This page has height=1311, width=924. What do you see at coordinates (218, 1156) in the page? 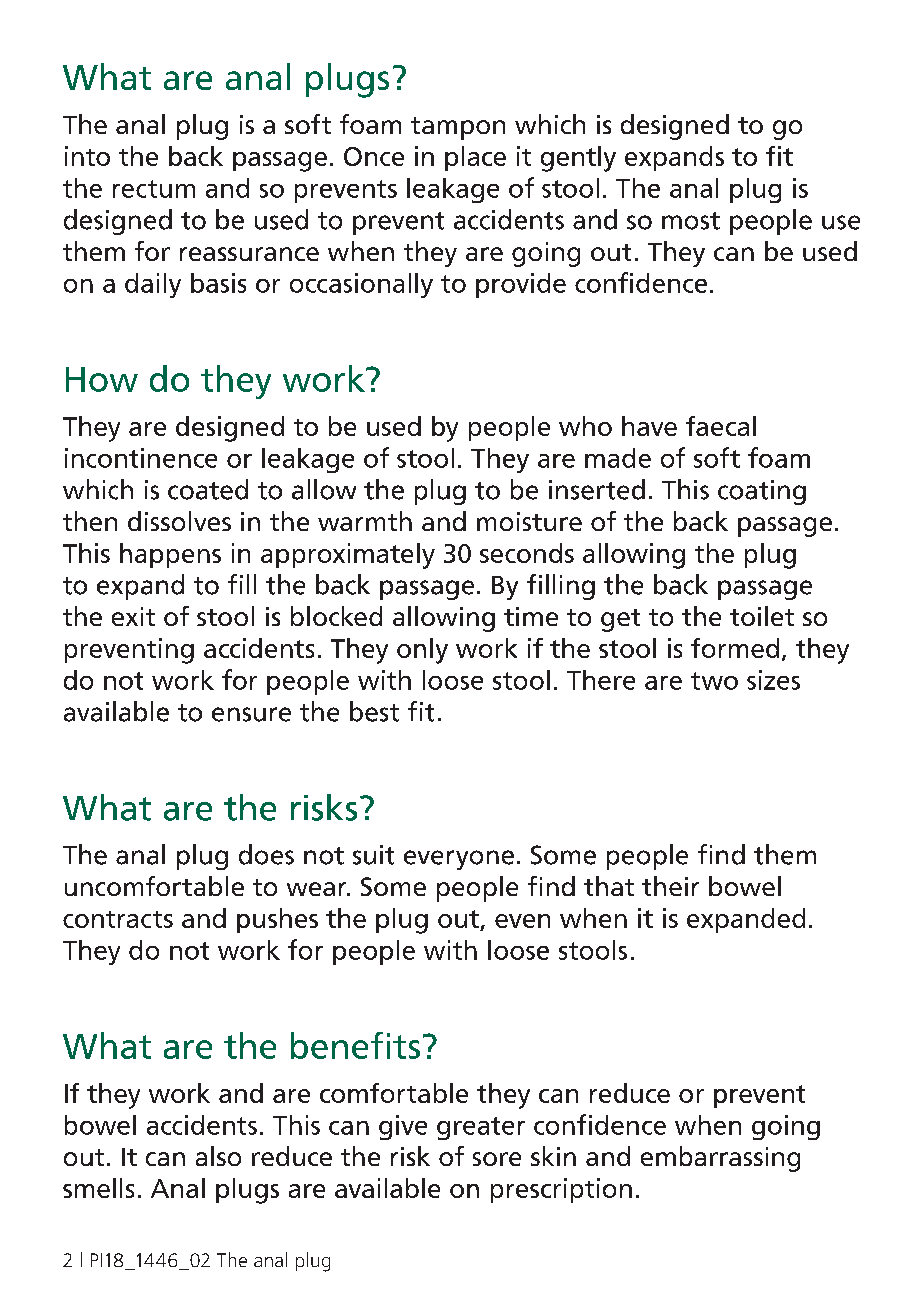
I see `also` at bounding box center [218, 1156].
